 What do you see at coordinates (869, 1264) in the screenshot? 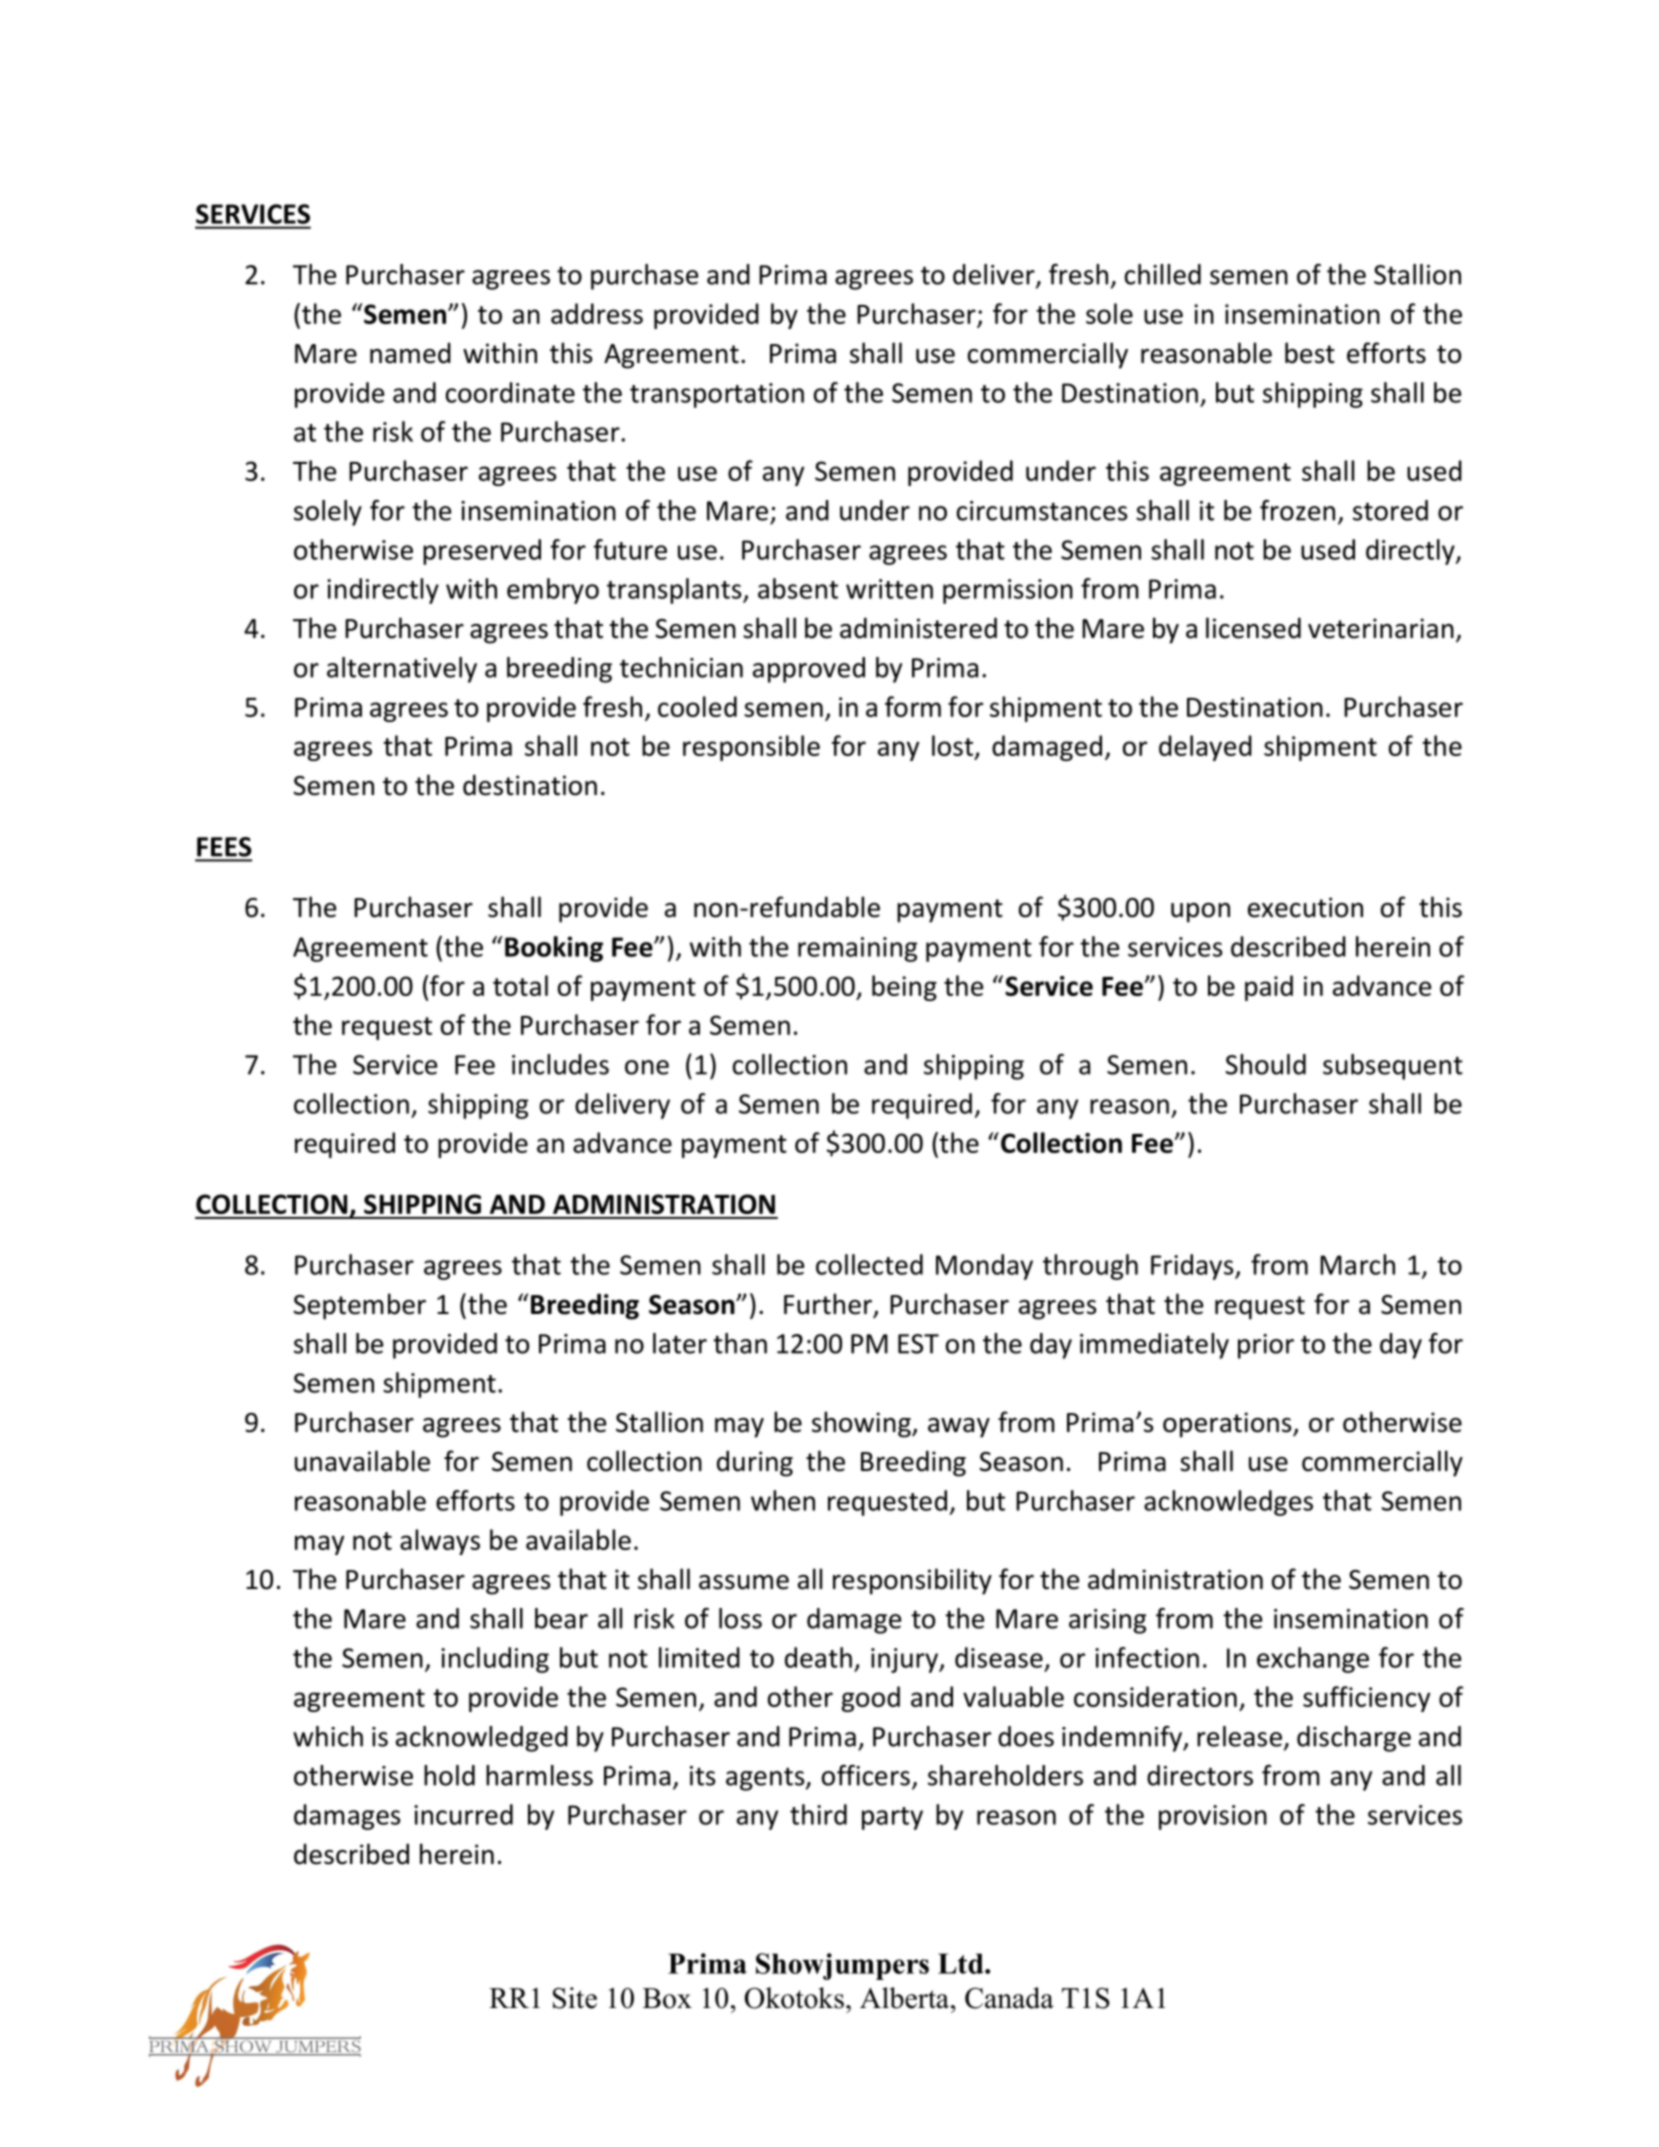
I see `collected` at bounding box center [869, 1264].
